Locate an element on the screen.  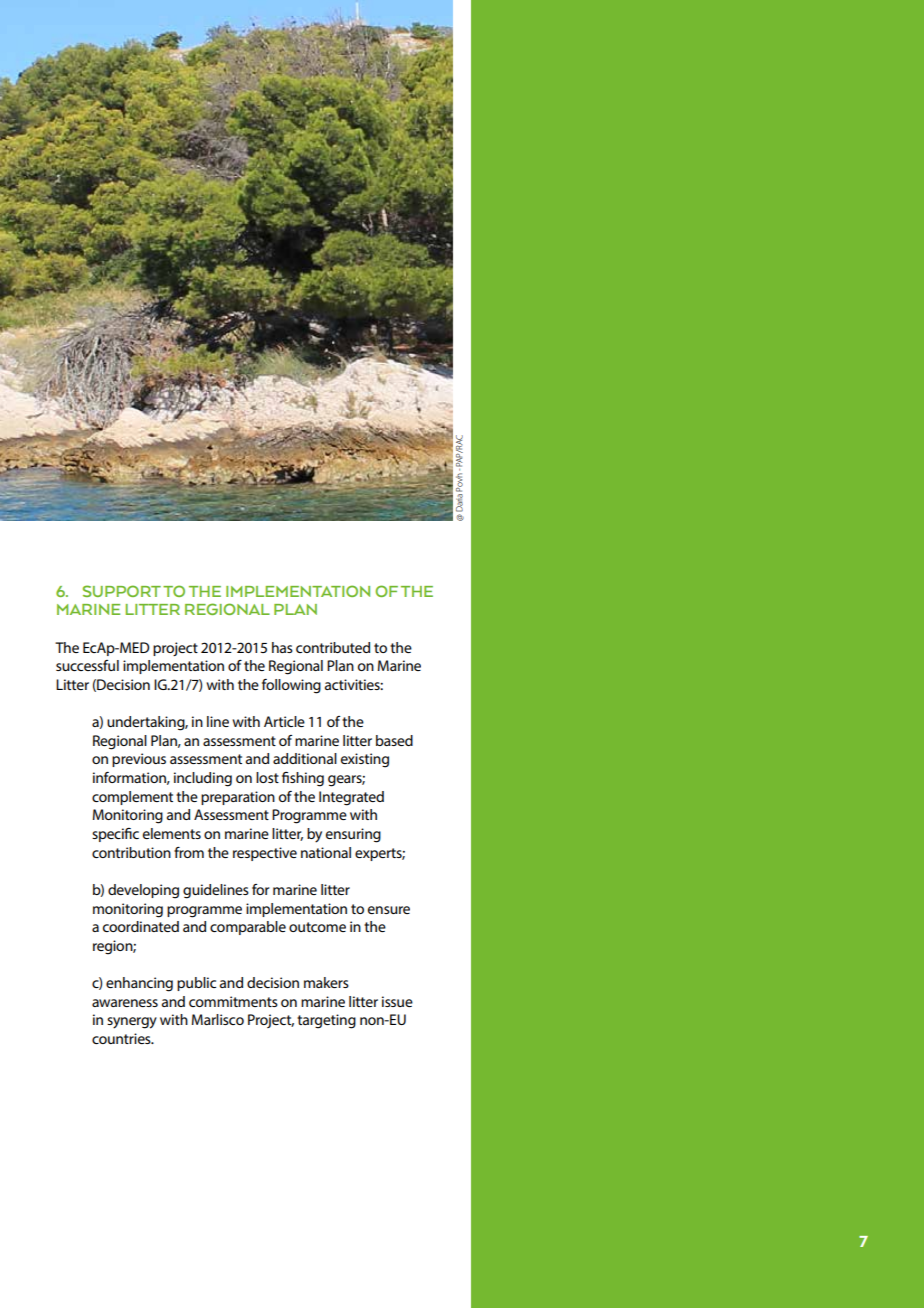
ensuring is located at coordinates (353, 835).
